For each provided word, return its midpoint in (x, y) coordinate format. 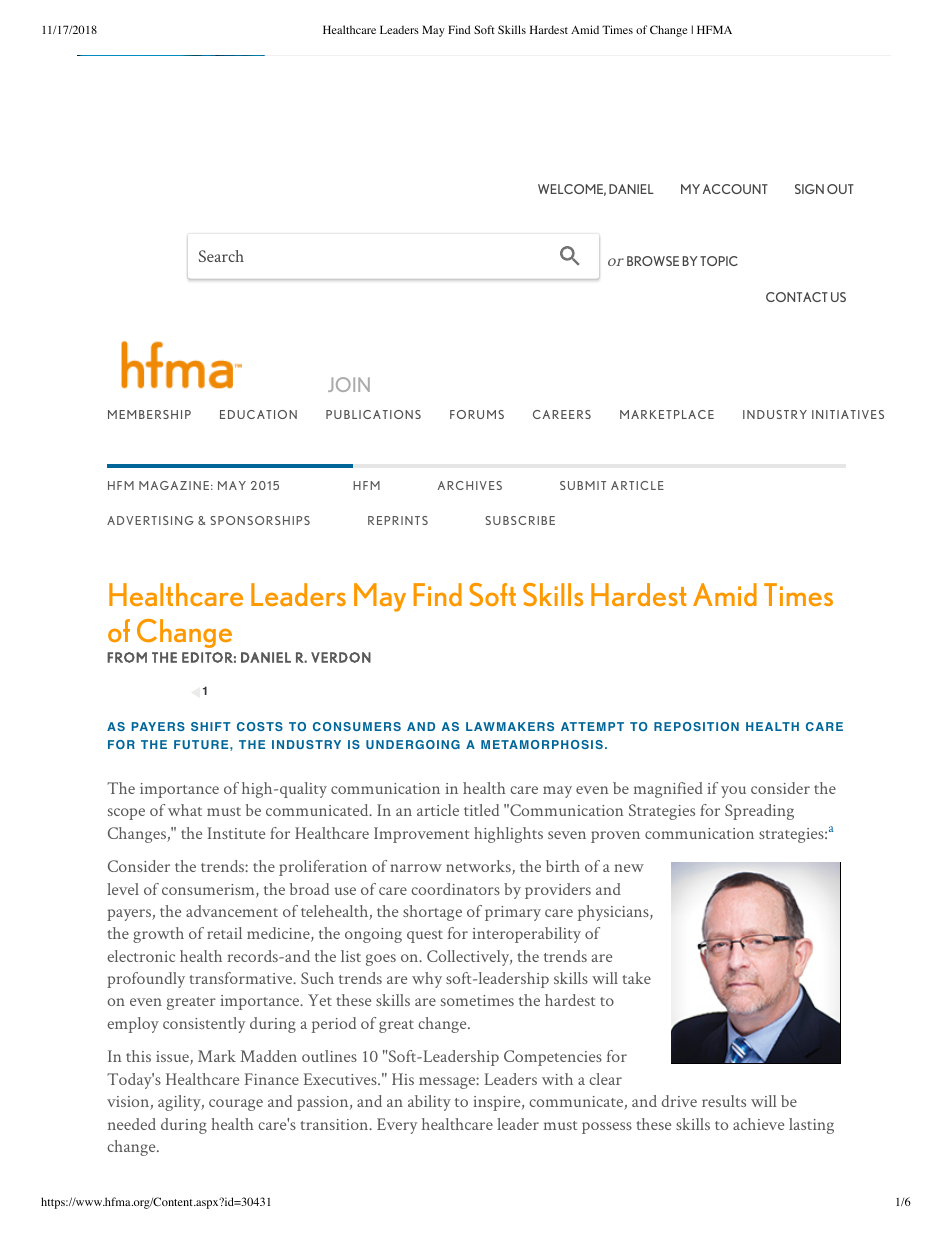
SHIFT (211, 726)
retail (224, 933)
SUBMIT (583, 485)
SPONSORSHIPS (260, 520)
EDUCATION (258, 414)
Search (221, 256)
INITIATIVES (848, 414)
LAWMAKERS (510, 726)
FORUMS (477, 414)
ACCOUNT (735, 189)
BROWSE (653, 261)
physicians (613, 913)
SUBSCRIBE (520, 520)
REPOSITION (696, 726)
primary (513, 913)
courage (236, 1105)
